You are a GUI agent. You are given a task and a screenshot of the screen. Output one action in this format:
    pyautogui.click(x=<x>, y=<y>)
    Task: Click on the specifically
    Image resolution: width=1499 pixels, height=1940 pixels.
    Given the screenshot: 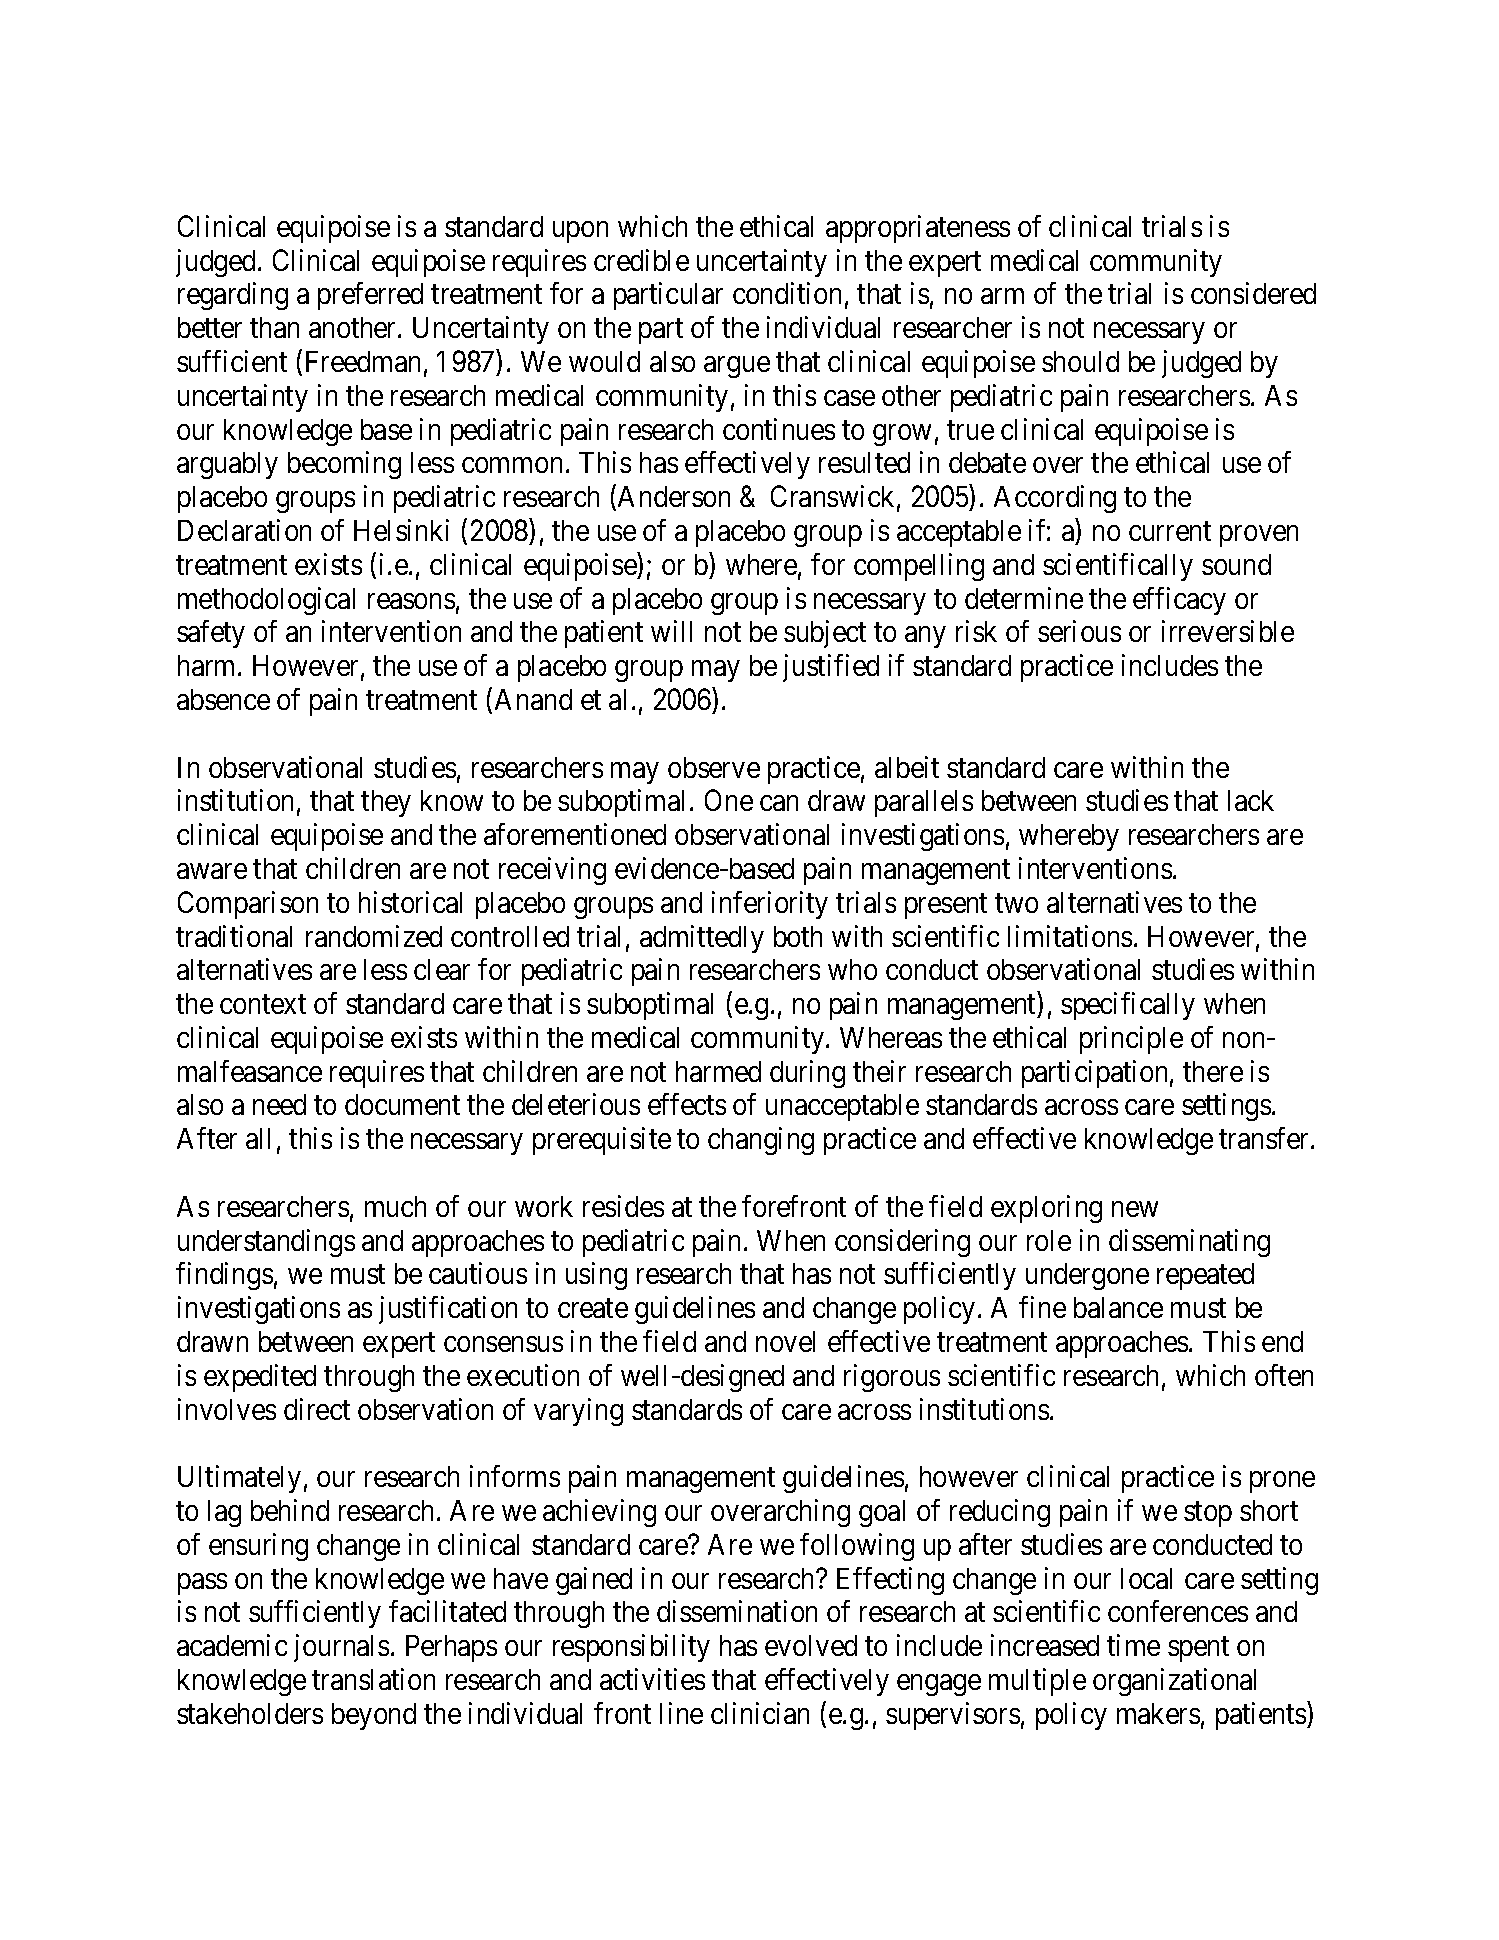 What is the action you would take?
    pyautogui.click(x=1128, y=1006)
